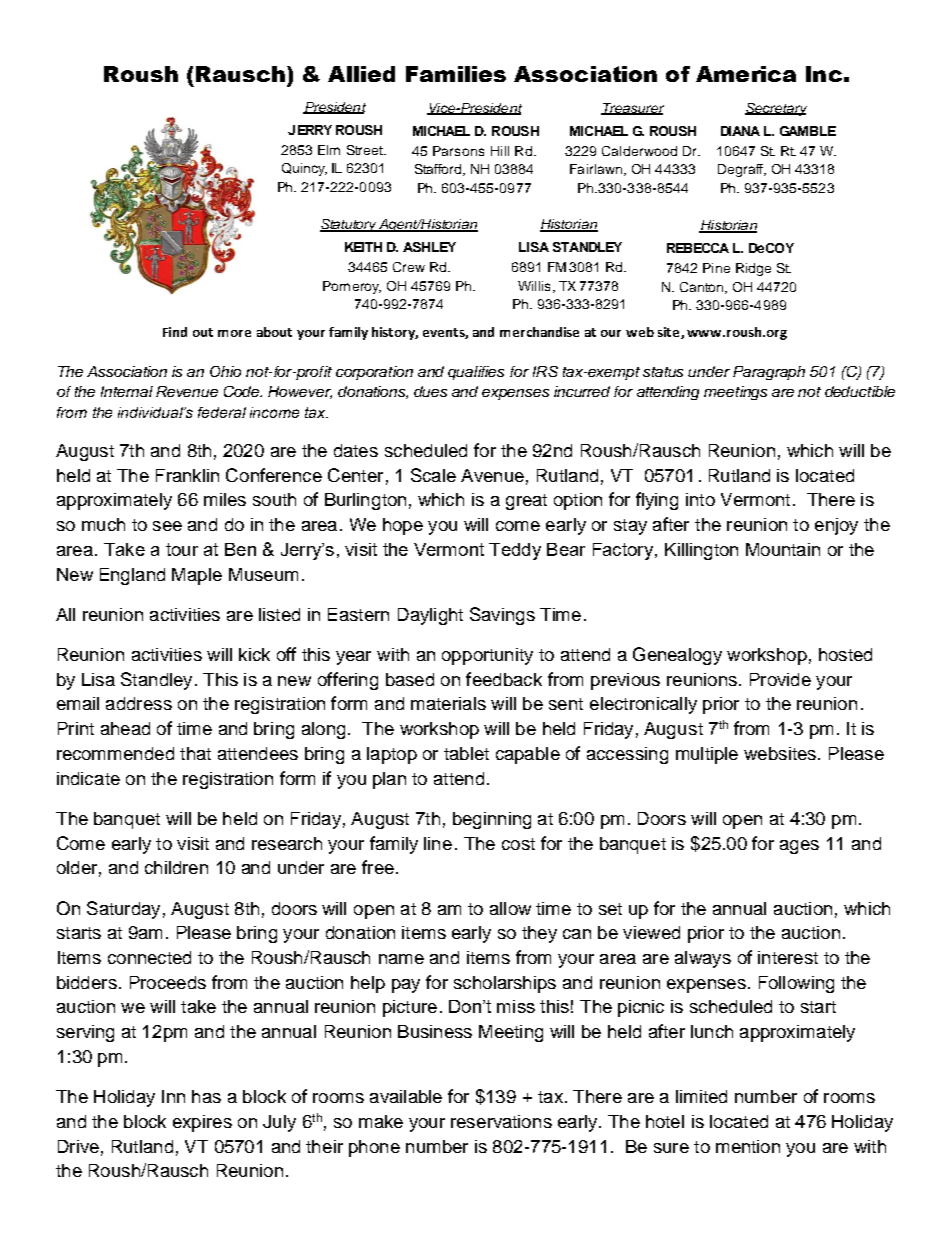  I want to click on that, so click(195, 753).
